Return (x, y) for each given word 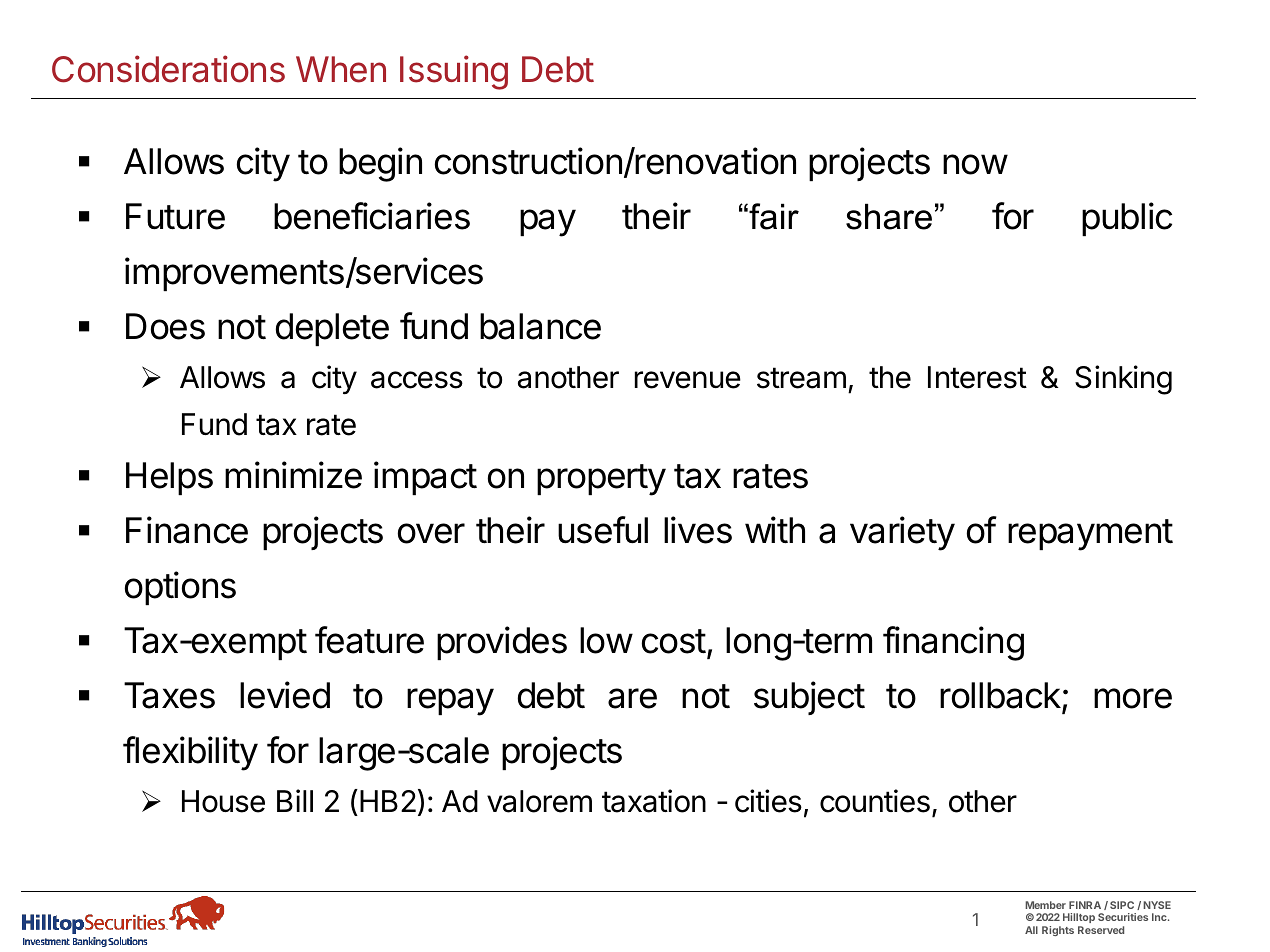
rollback (1000, 695)
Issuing (454, 72)
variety (902, 533)
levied (285, 695)
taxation (654, 801)
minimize (293, 475)
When (341, 69)
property (601, 480)
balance (540, 326)
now (975, 164)
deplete (332, 329)
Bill (295, 800)
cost (674, 641)
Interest (977, 377)
